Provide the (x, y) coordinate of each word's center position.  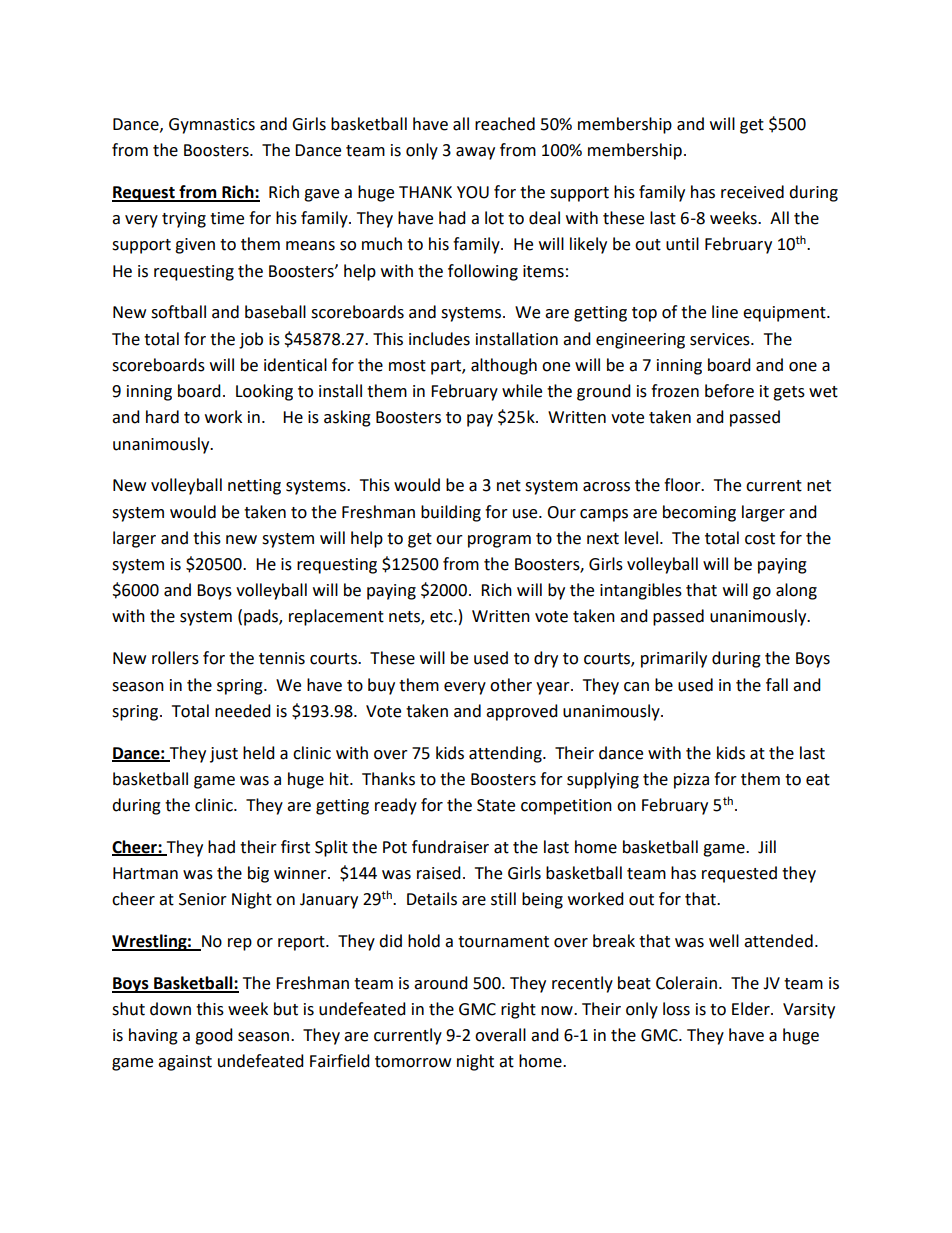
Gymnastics (212, 126)
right (518, 1010)
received (752, 192)
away (475, 153)
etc (442, 617)
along (796, 591)
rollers (175, 658)
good (214, 1036)
